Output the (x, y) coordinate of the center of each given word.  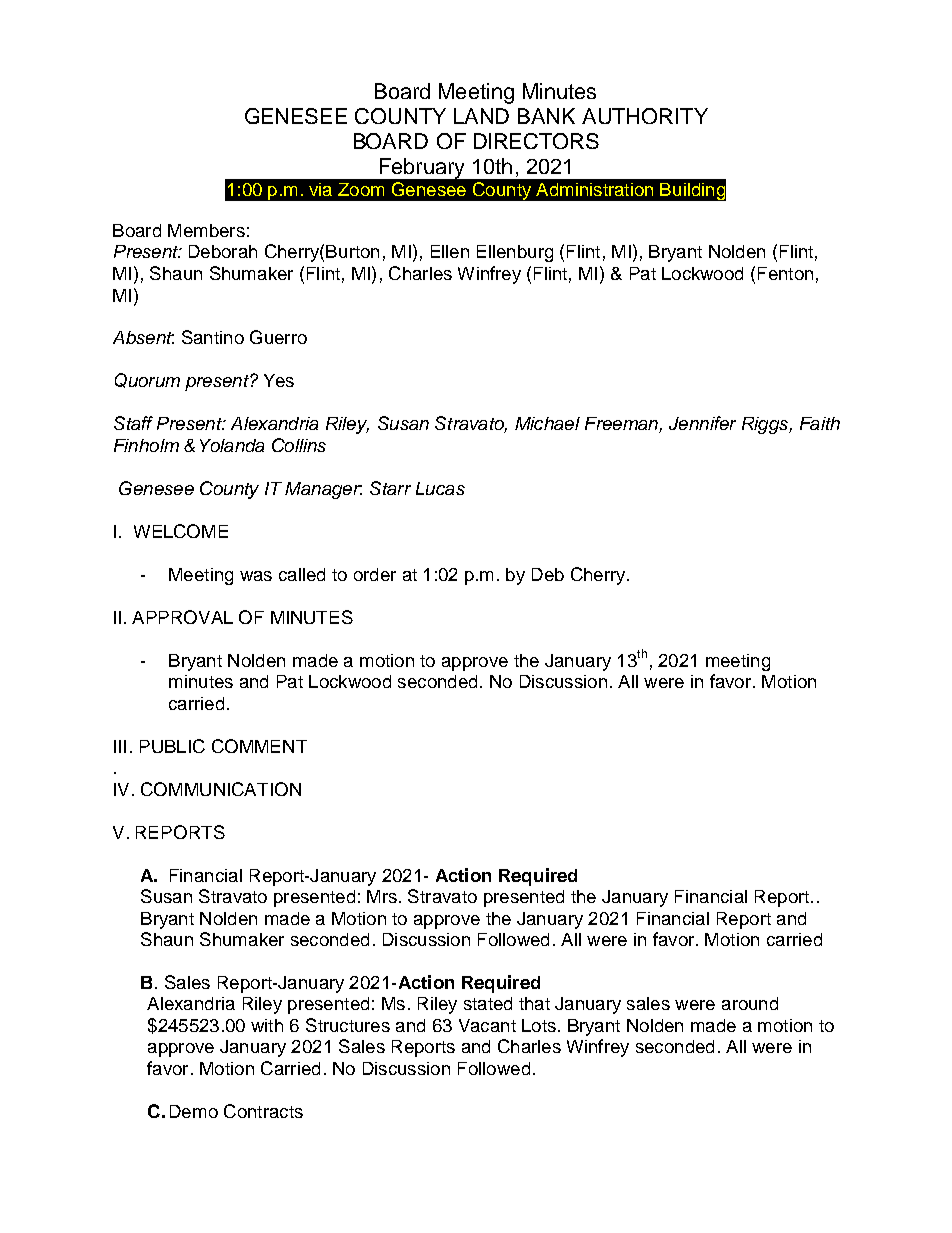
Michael (547, 423)
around (750, 1003)
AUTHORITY (645, 116)
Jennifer (702, 423)
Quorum (147, 380)
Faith (820, 423)
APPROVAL (182, 617)
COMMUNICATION (221, 789)
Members (206, 230)
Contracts (263, 1111)
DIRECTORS (536, 141)
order (375, 574)
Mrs (382, 896)
